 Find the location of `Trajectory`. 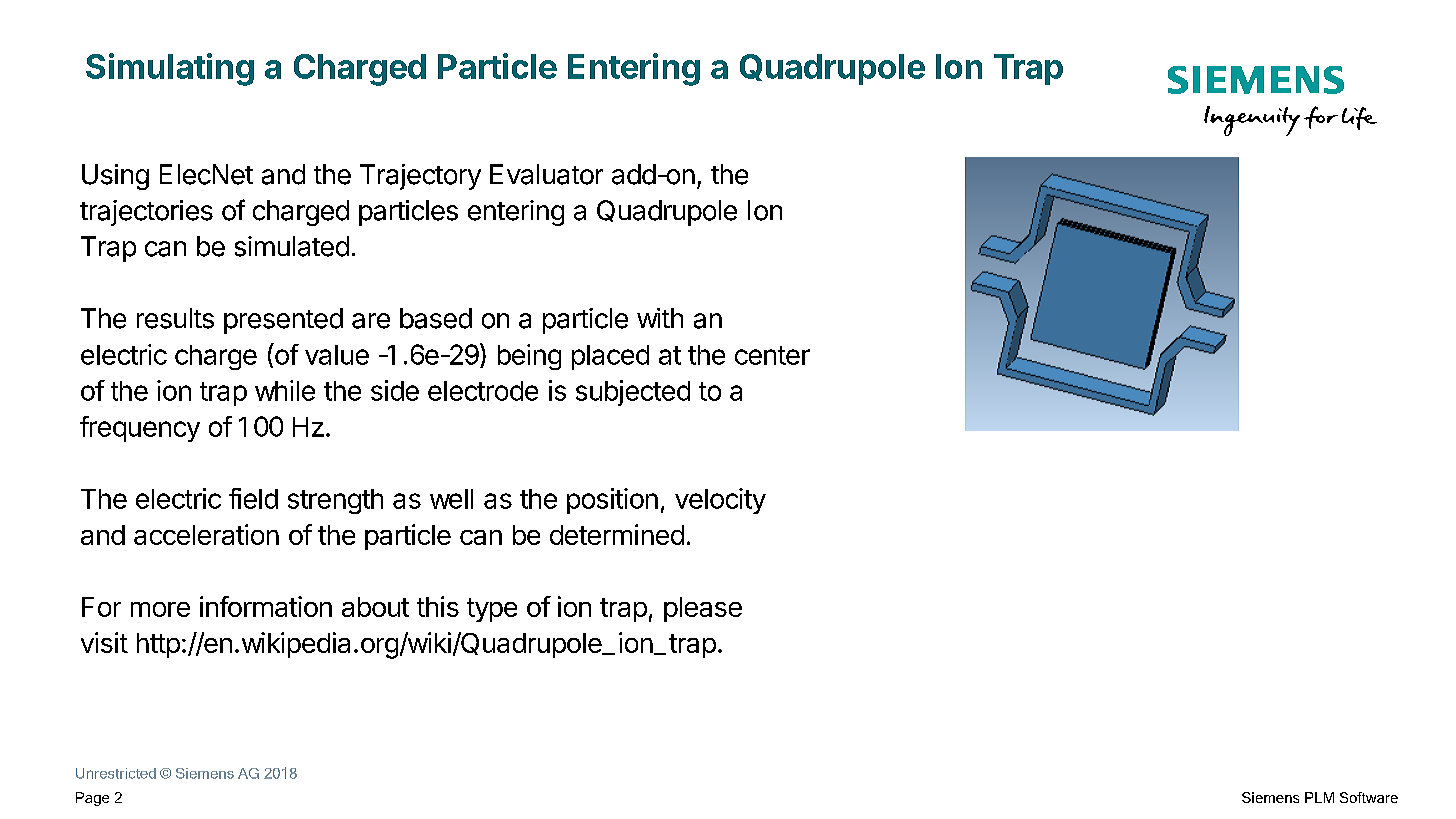

Trajectory is located at coordinates (420, 177).
